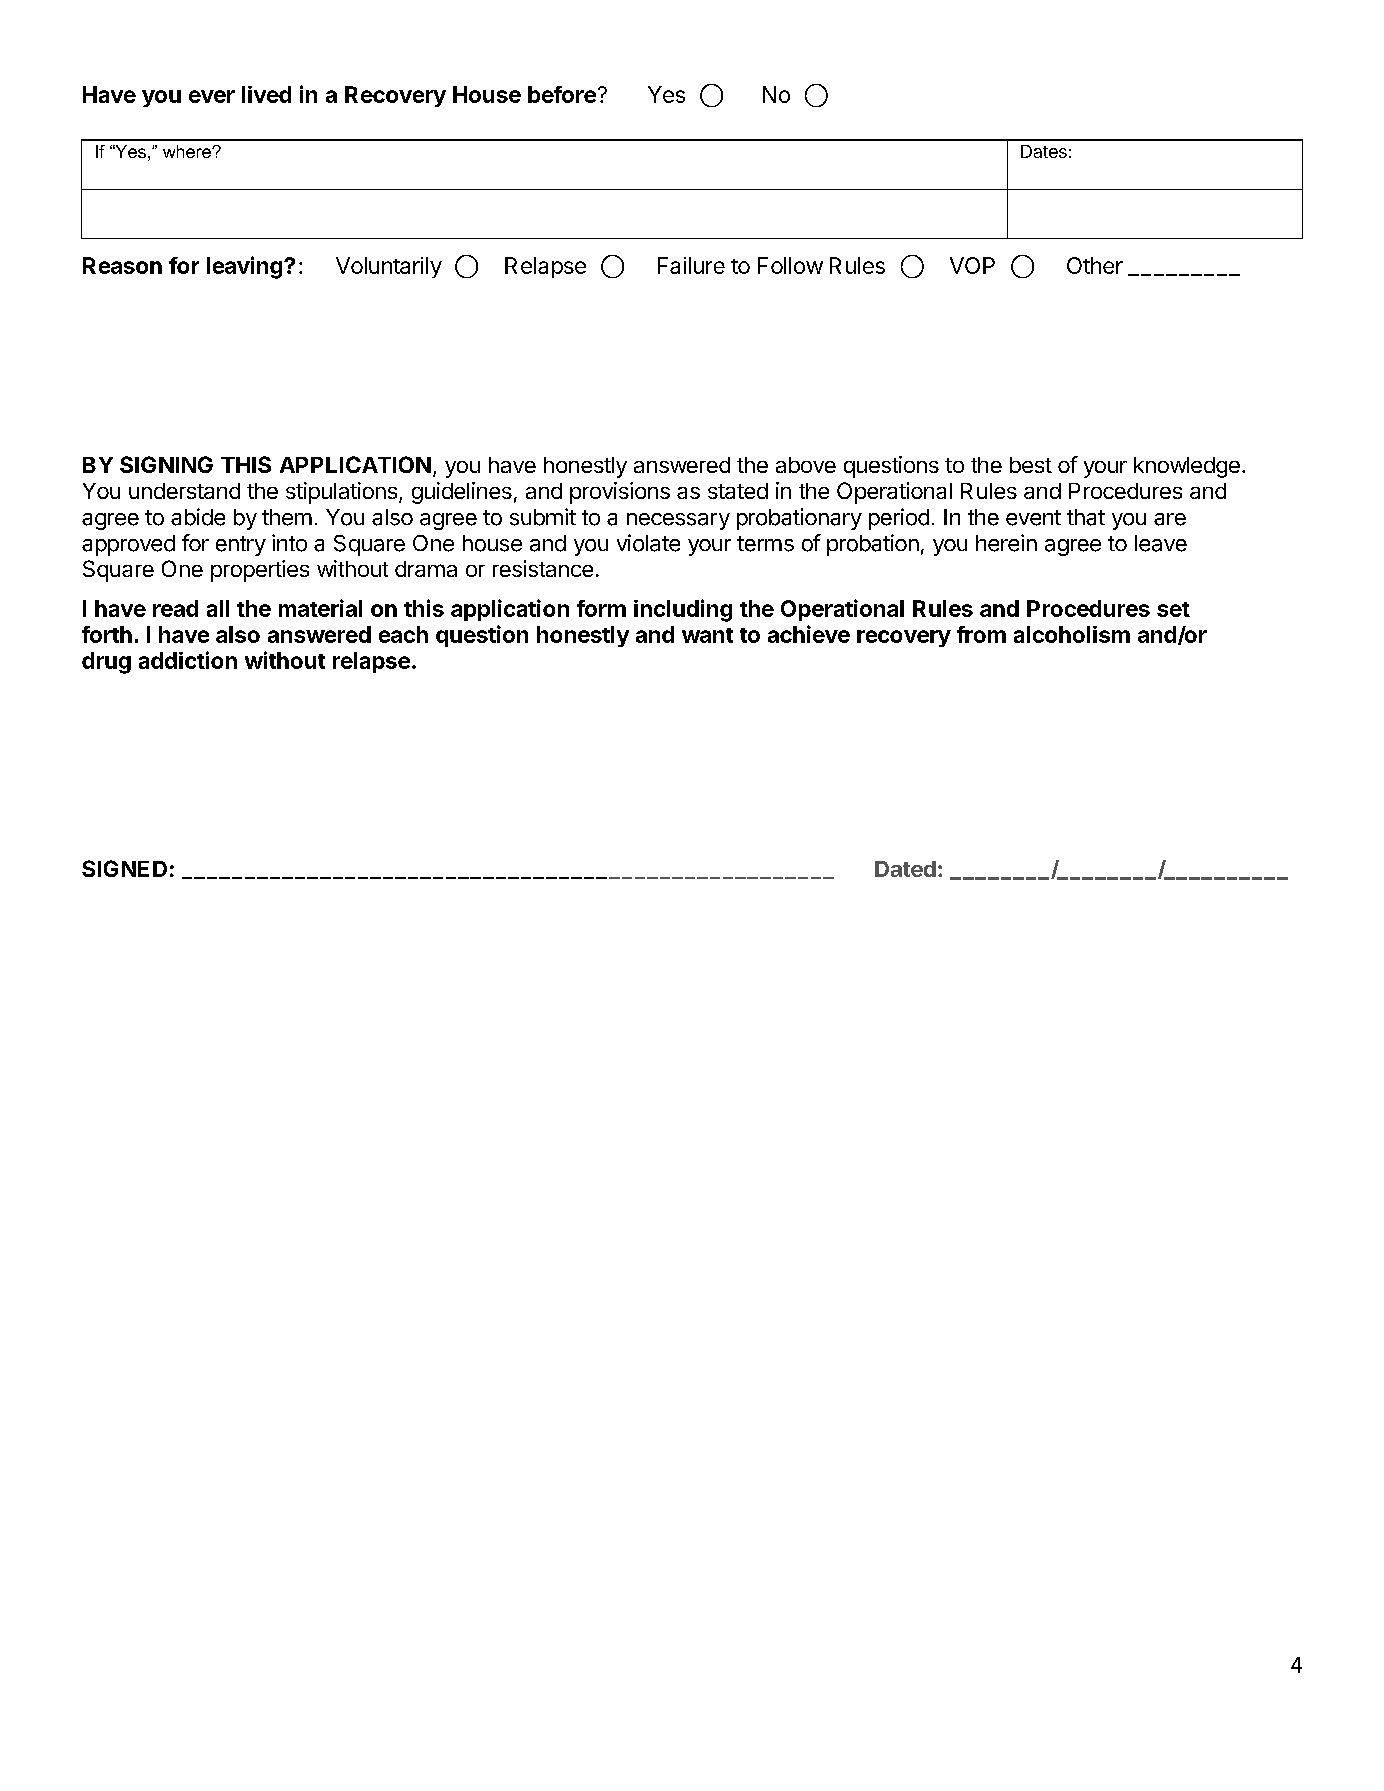  What do you see at coordinates (562, 94) in the page?
I see `before` at bounding box center [562, 94].
